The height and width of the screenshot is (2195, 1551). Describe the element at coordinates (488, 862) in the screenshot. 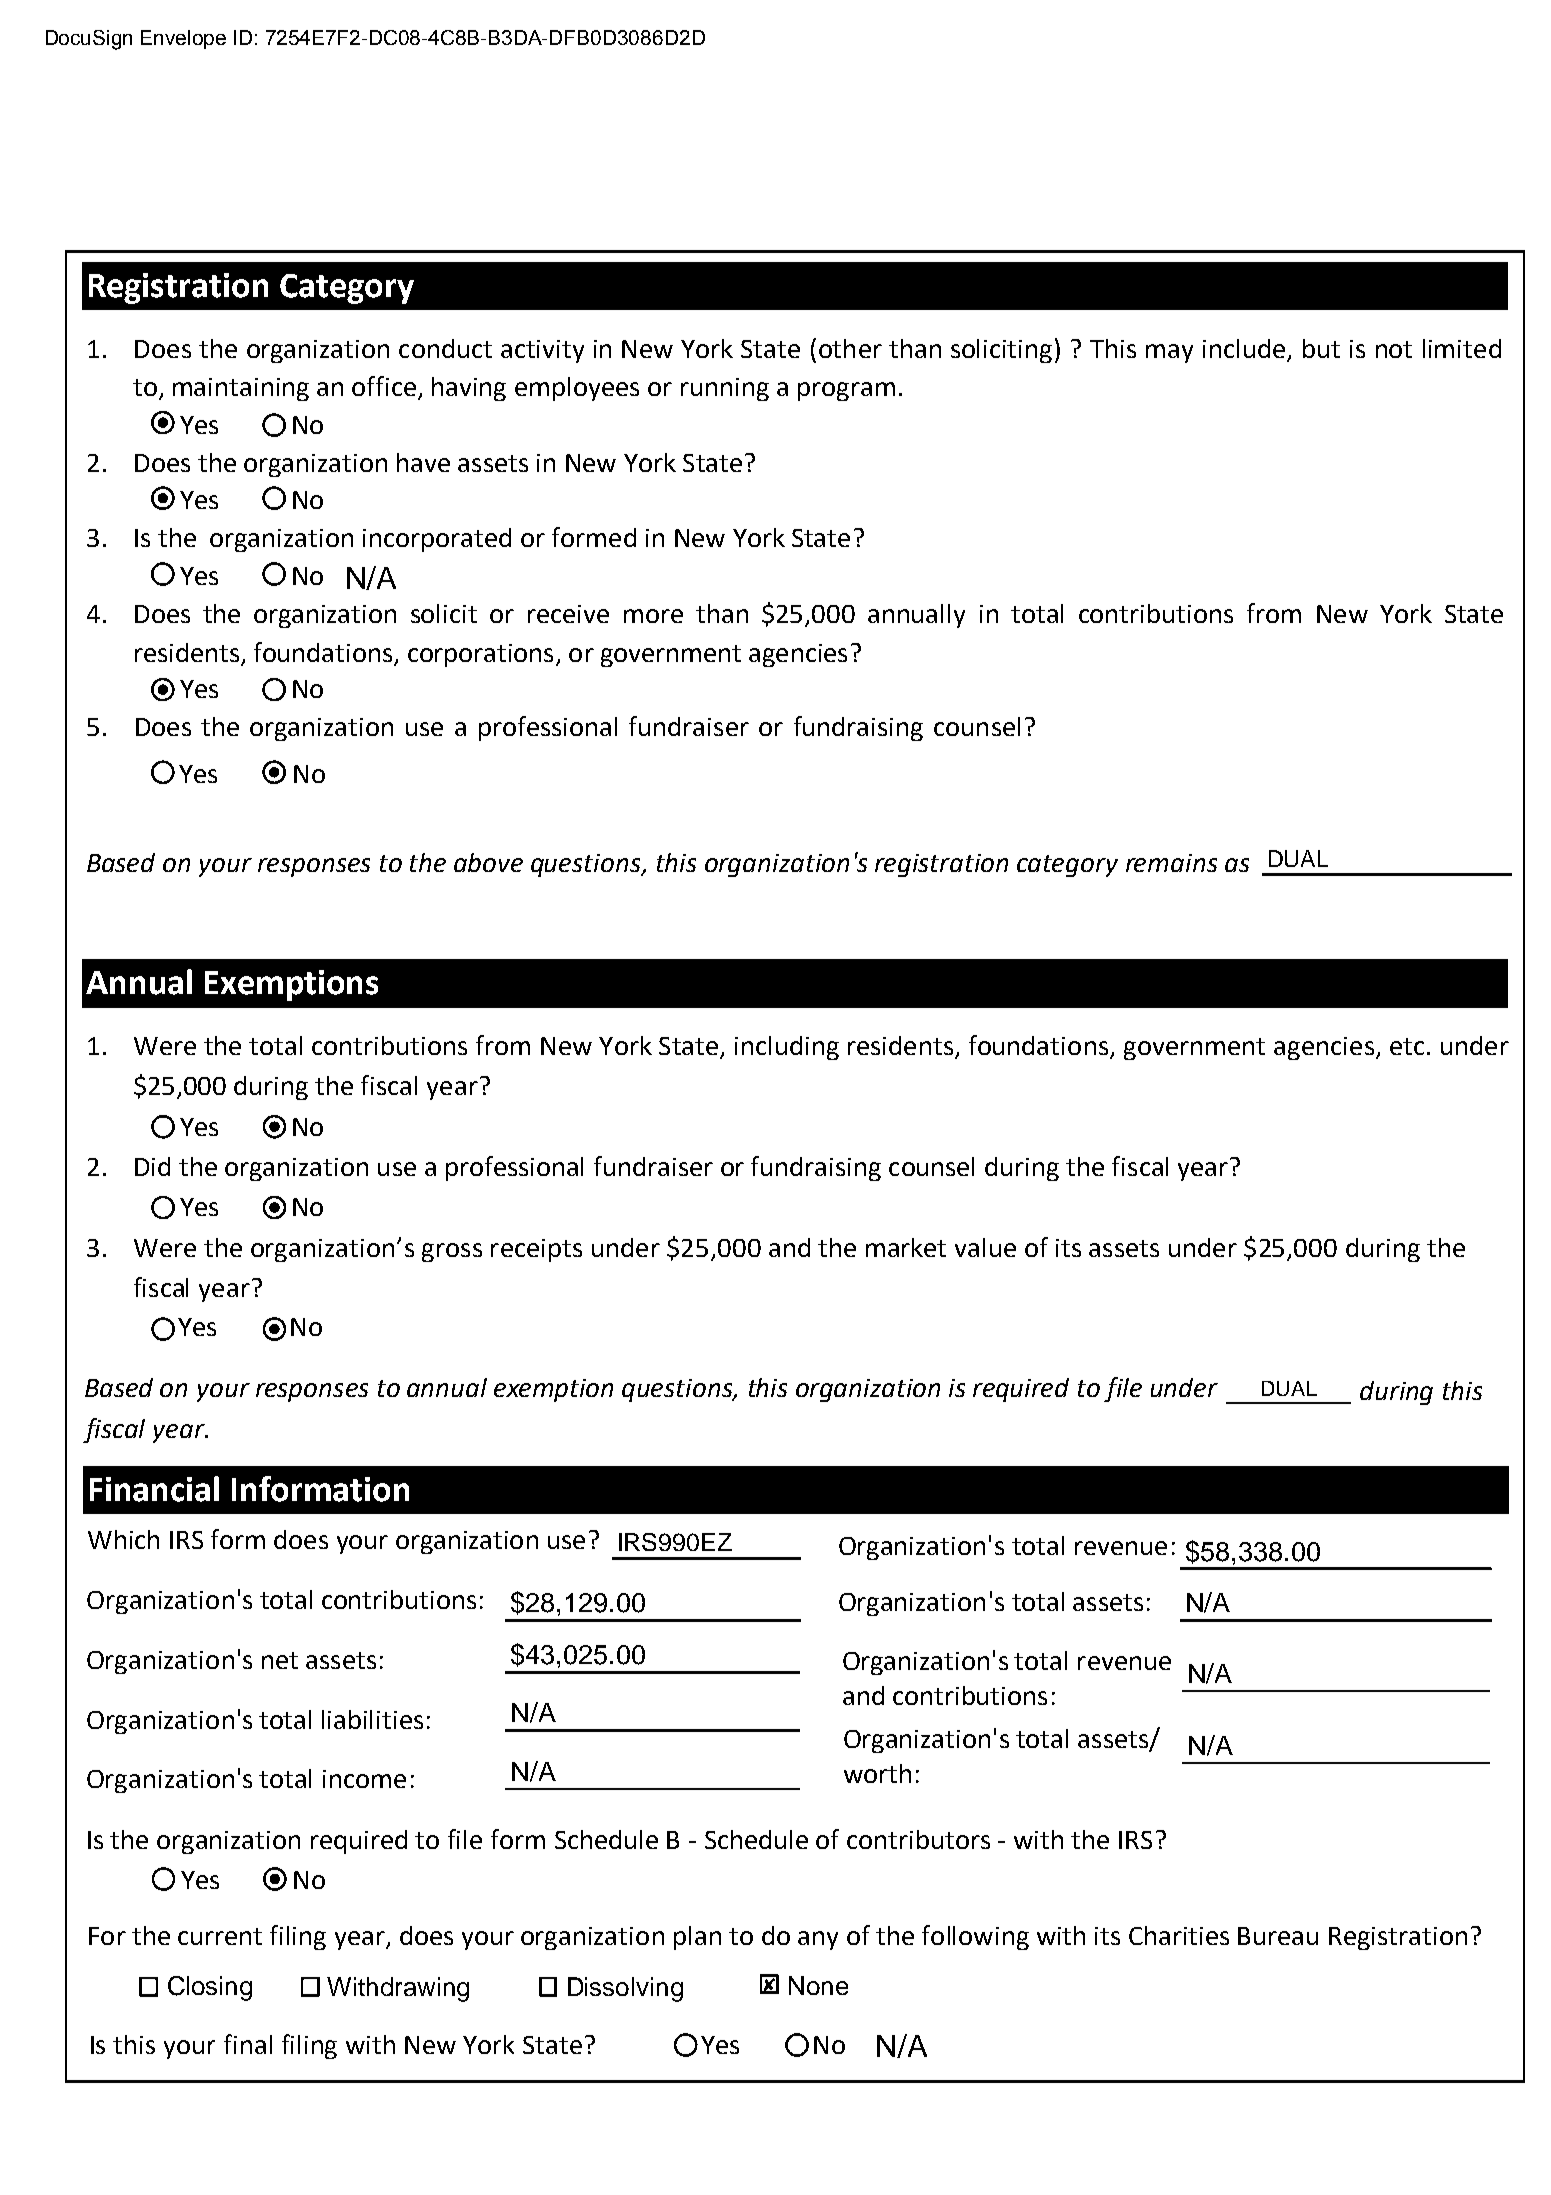

I see `above` at that location.
